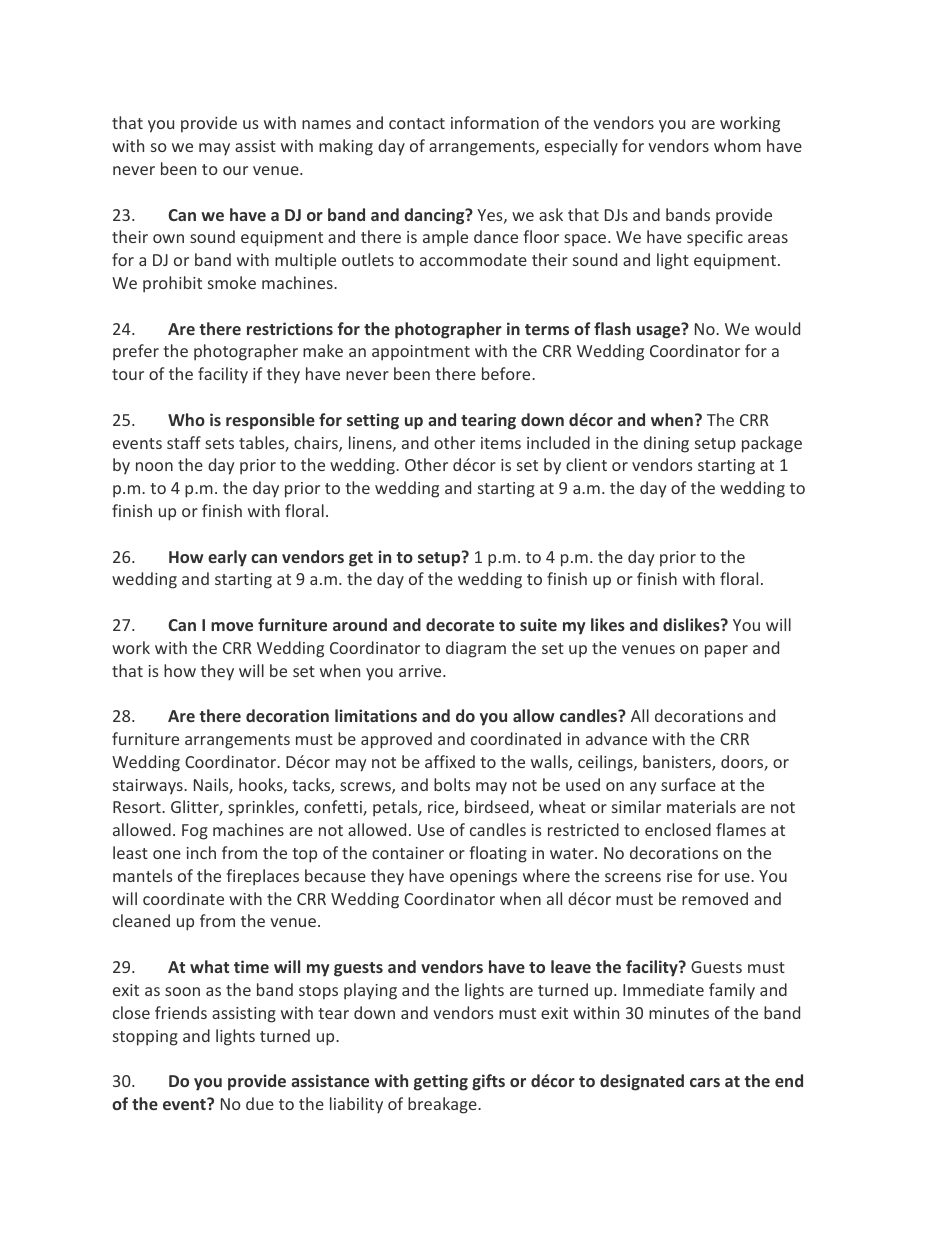  I want to click on contact, so click(417, 123).
